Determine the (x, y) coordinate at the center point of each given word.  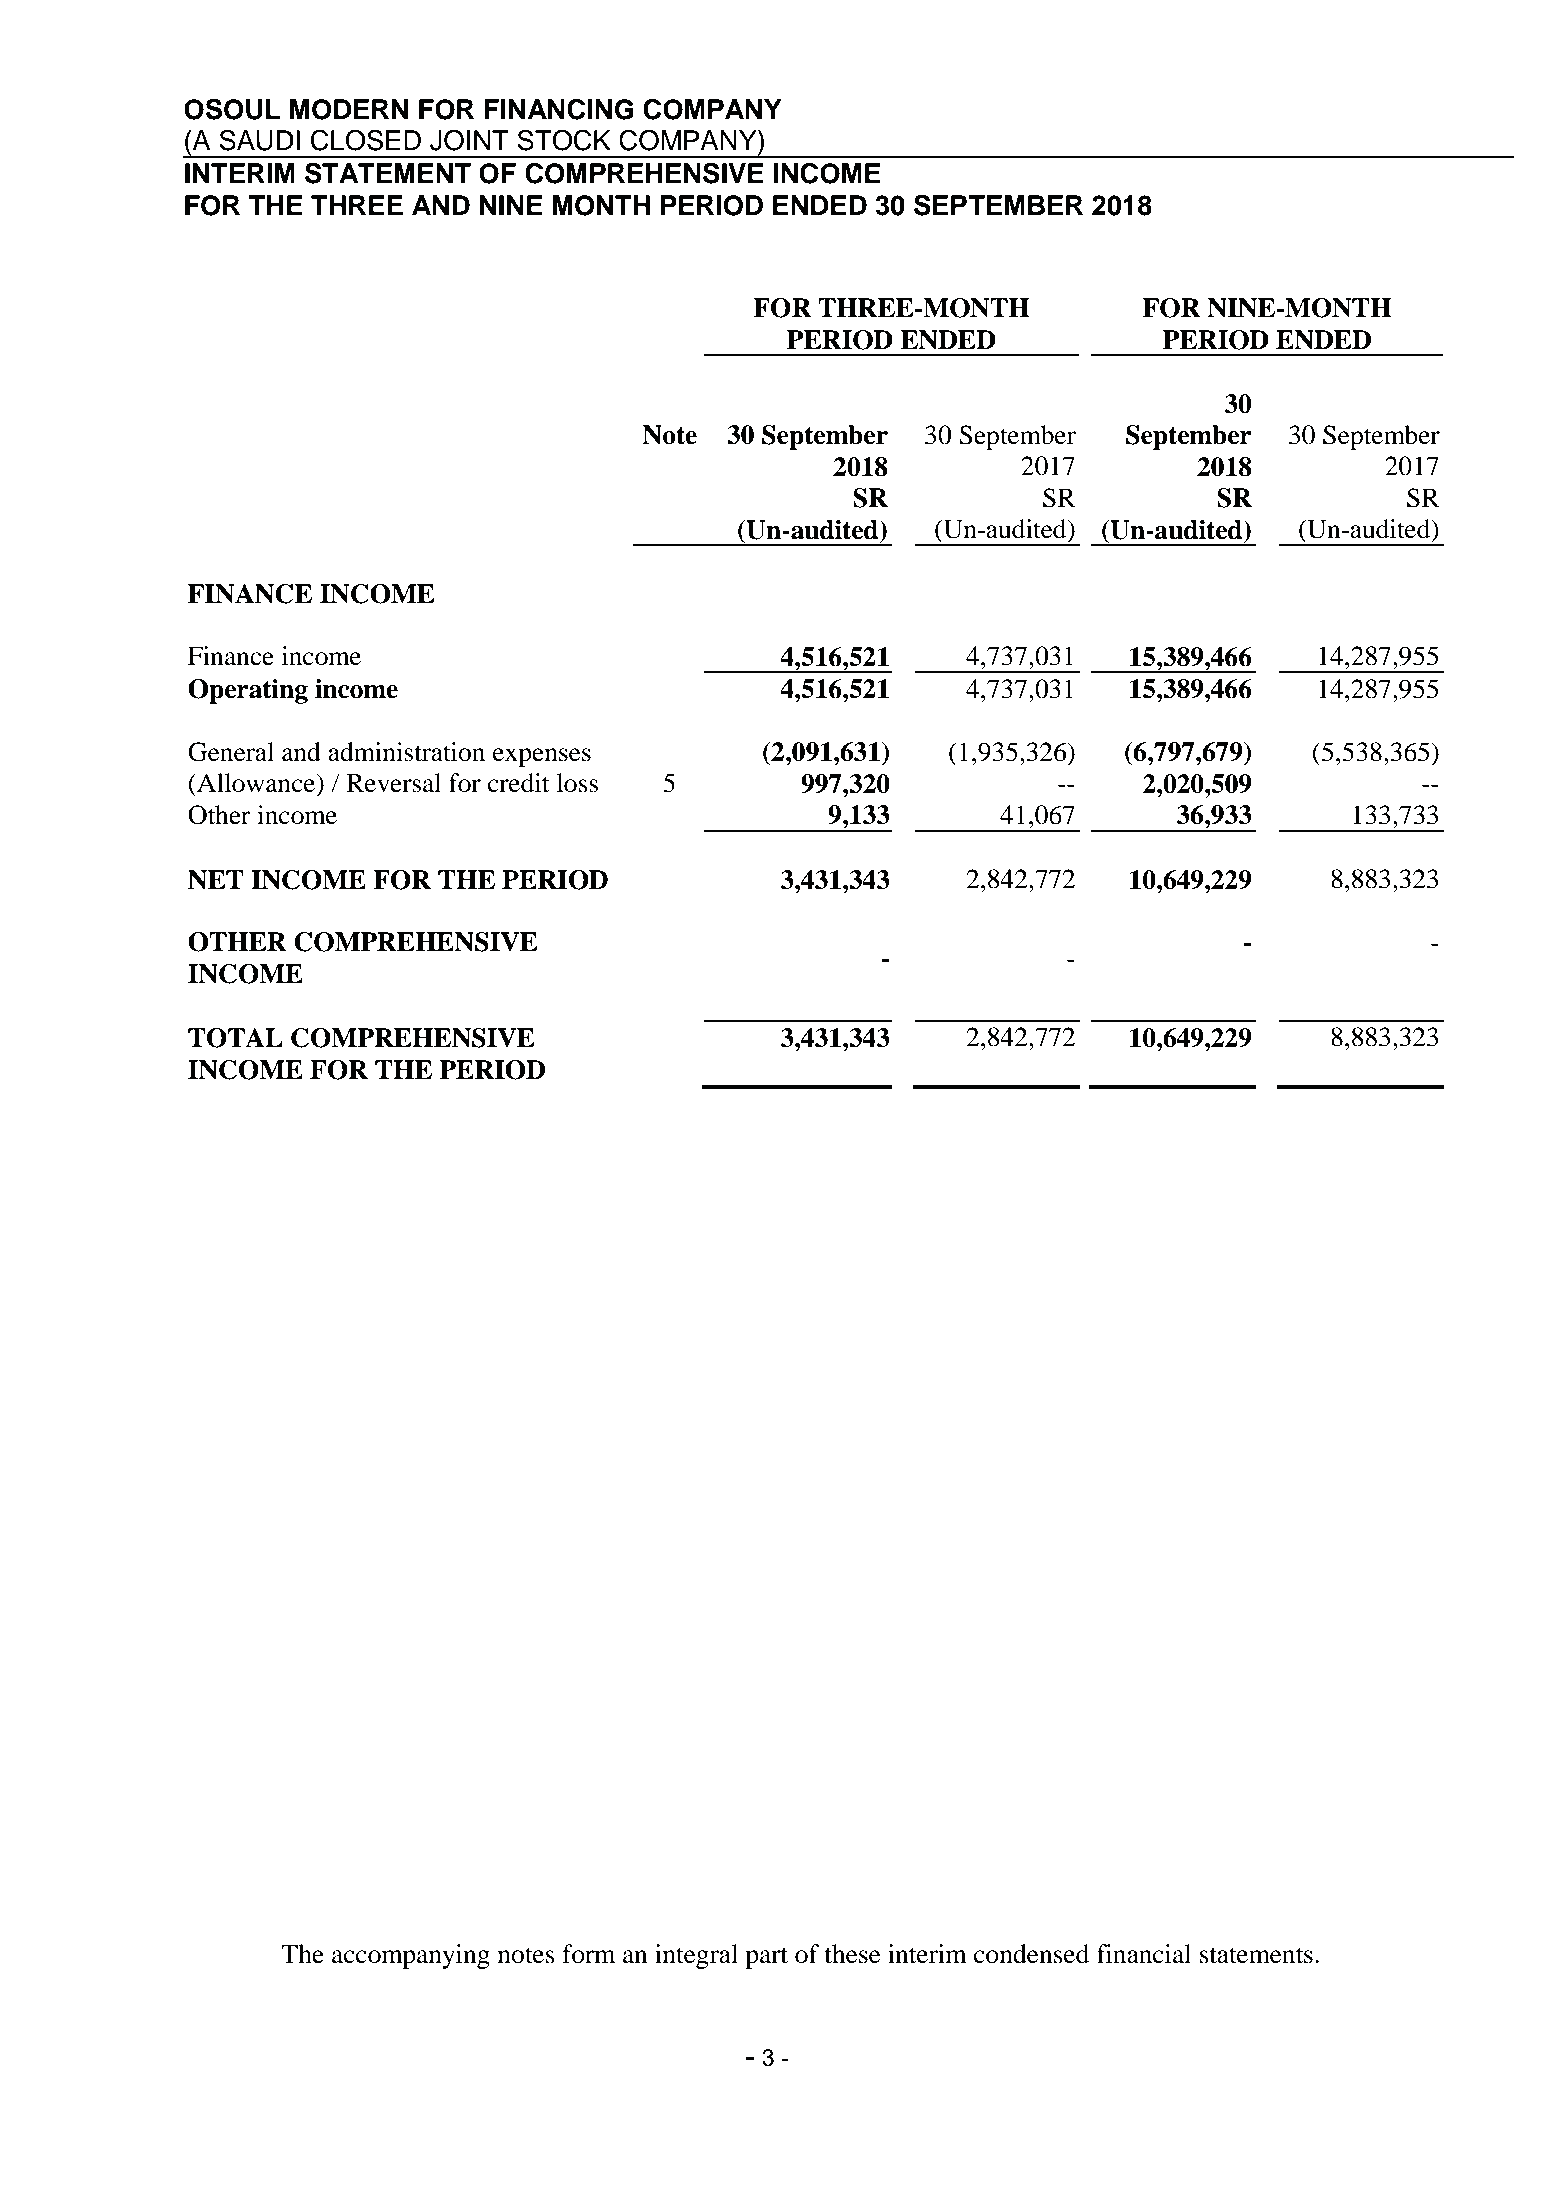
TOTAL (235, 1038)
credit (519, 783)
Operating (248, 691)
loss (577, 783)
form (588, 1954)
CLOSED (365, 140)
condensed (1031, 1954)
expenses (542, 757)
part (766, 1958)
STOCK (564, 140)
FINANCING (559, 109)
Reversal (393, 783)
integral (696, 1956)
